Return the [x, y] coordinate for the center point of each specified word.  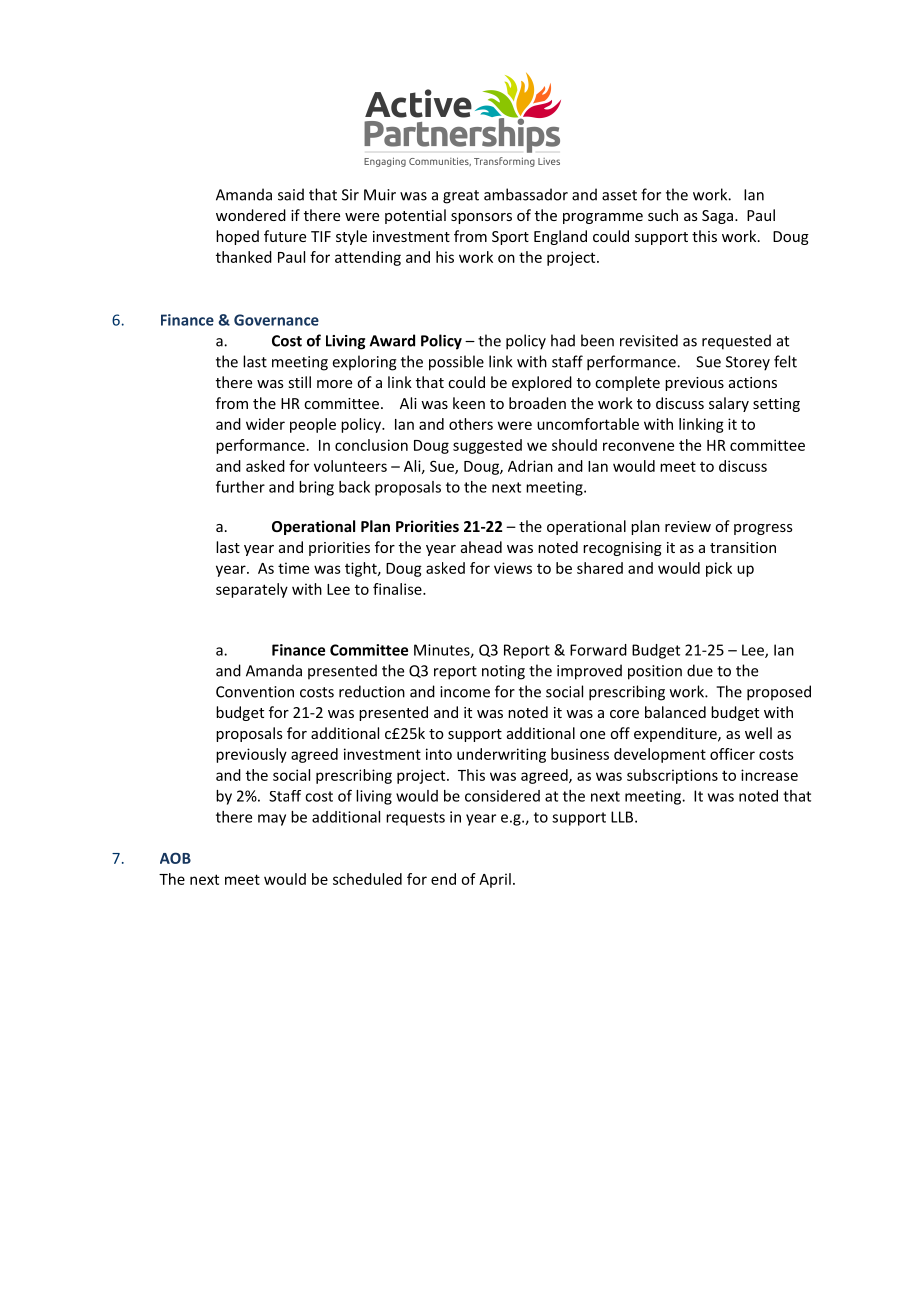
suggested [487, 446]
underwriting [501, 755]
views [513, 568]
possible [456, 363]
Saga [717, 217]
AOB [175, 858]
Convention [255, 692]
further [240, 486]
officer [732, 754]
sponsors [481, 218]
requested [736, 342]
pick [719, 569]
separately [252, 590]
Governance [276, 320]
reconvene [638, 446]
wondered [251, 215]
